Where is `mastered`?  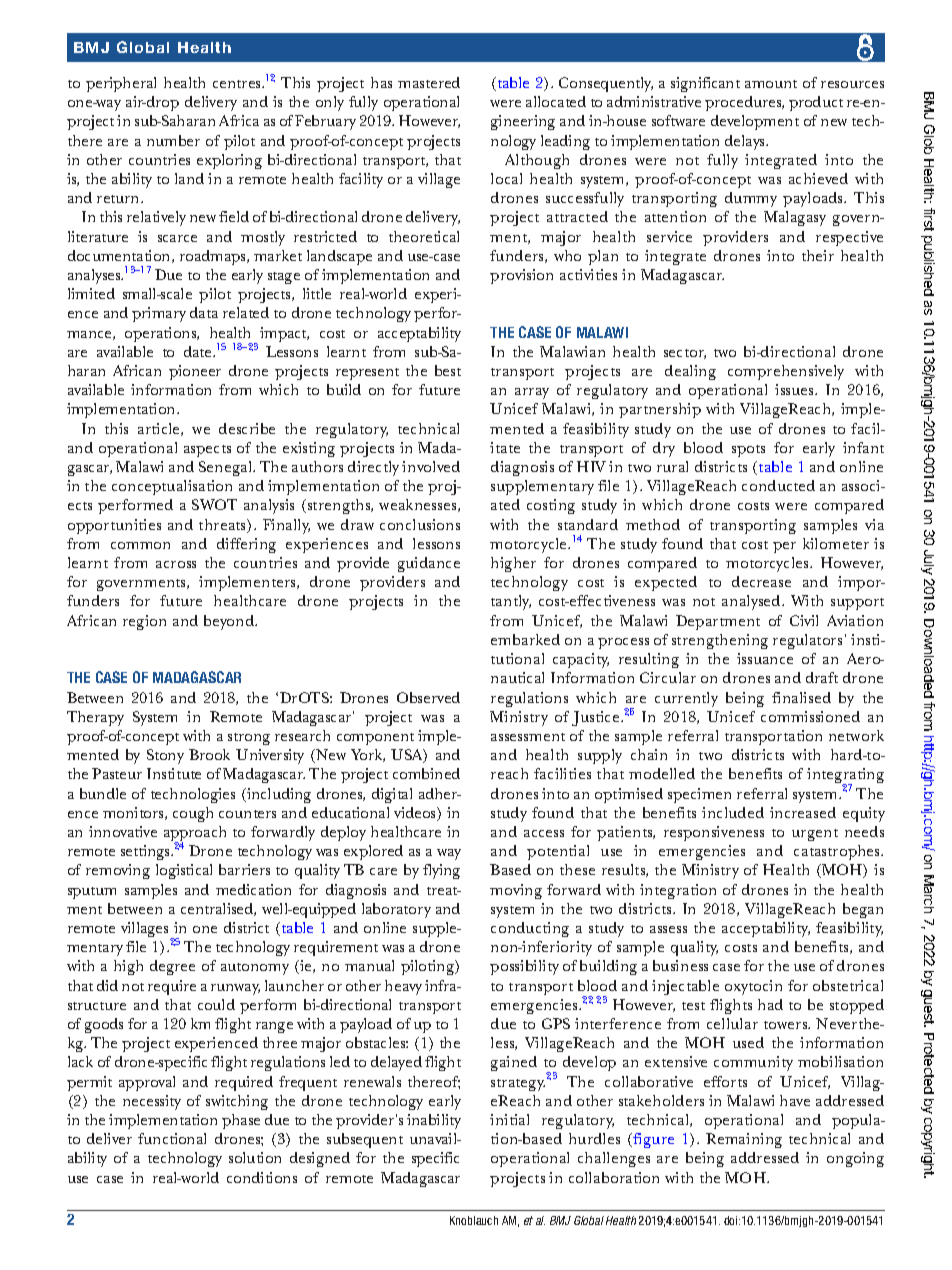 mastered is located at coordinates (429, 82).
